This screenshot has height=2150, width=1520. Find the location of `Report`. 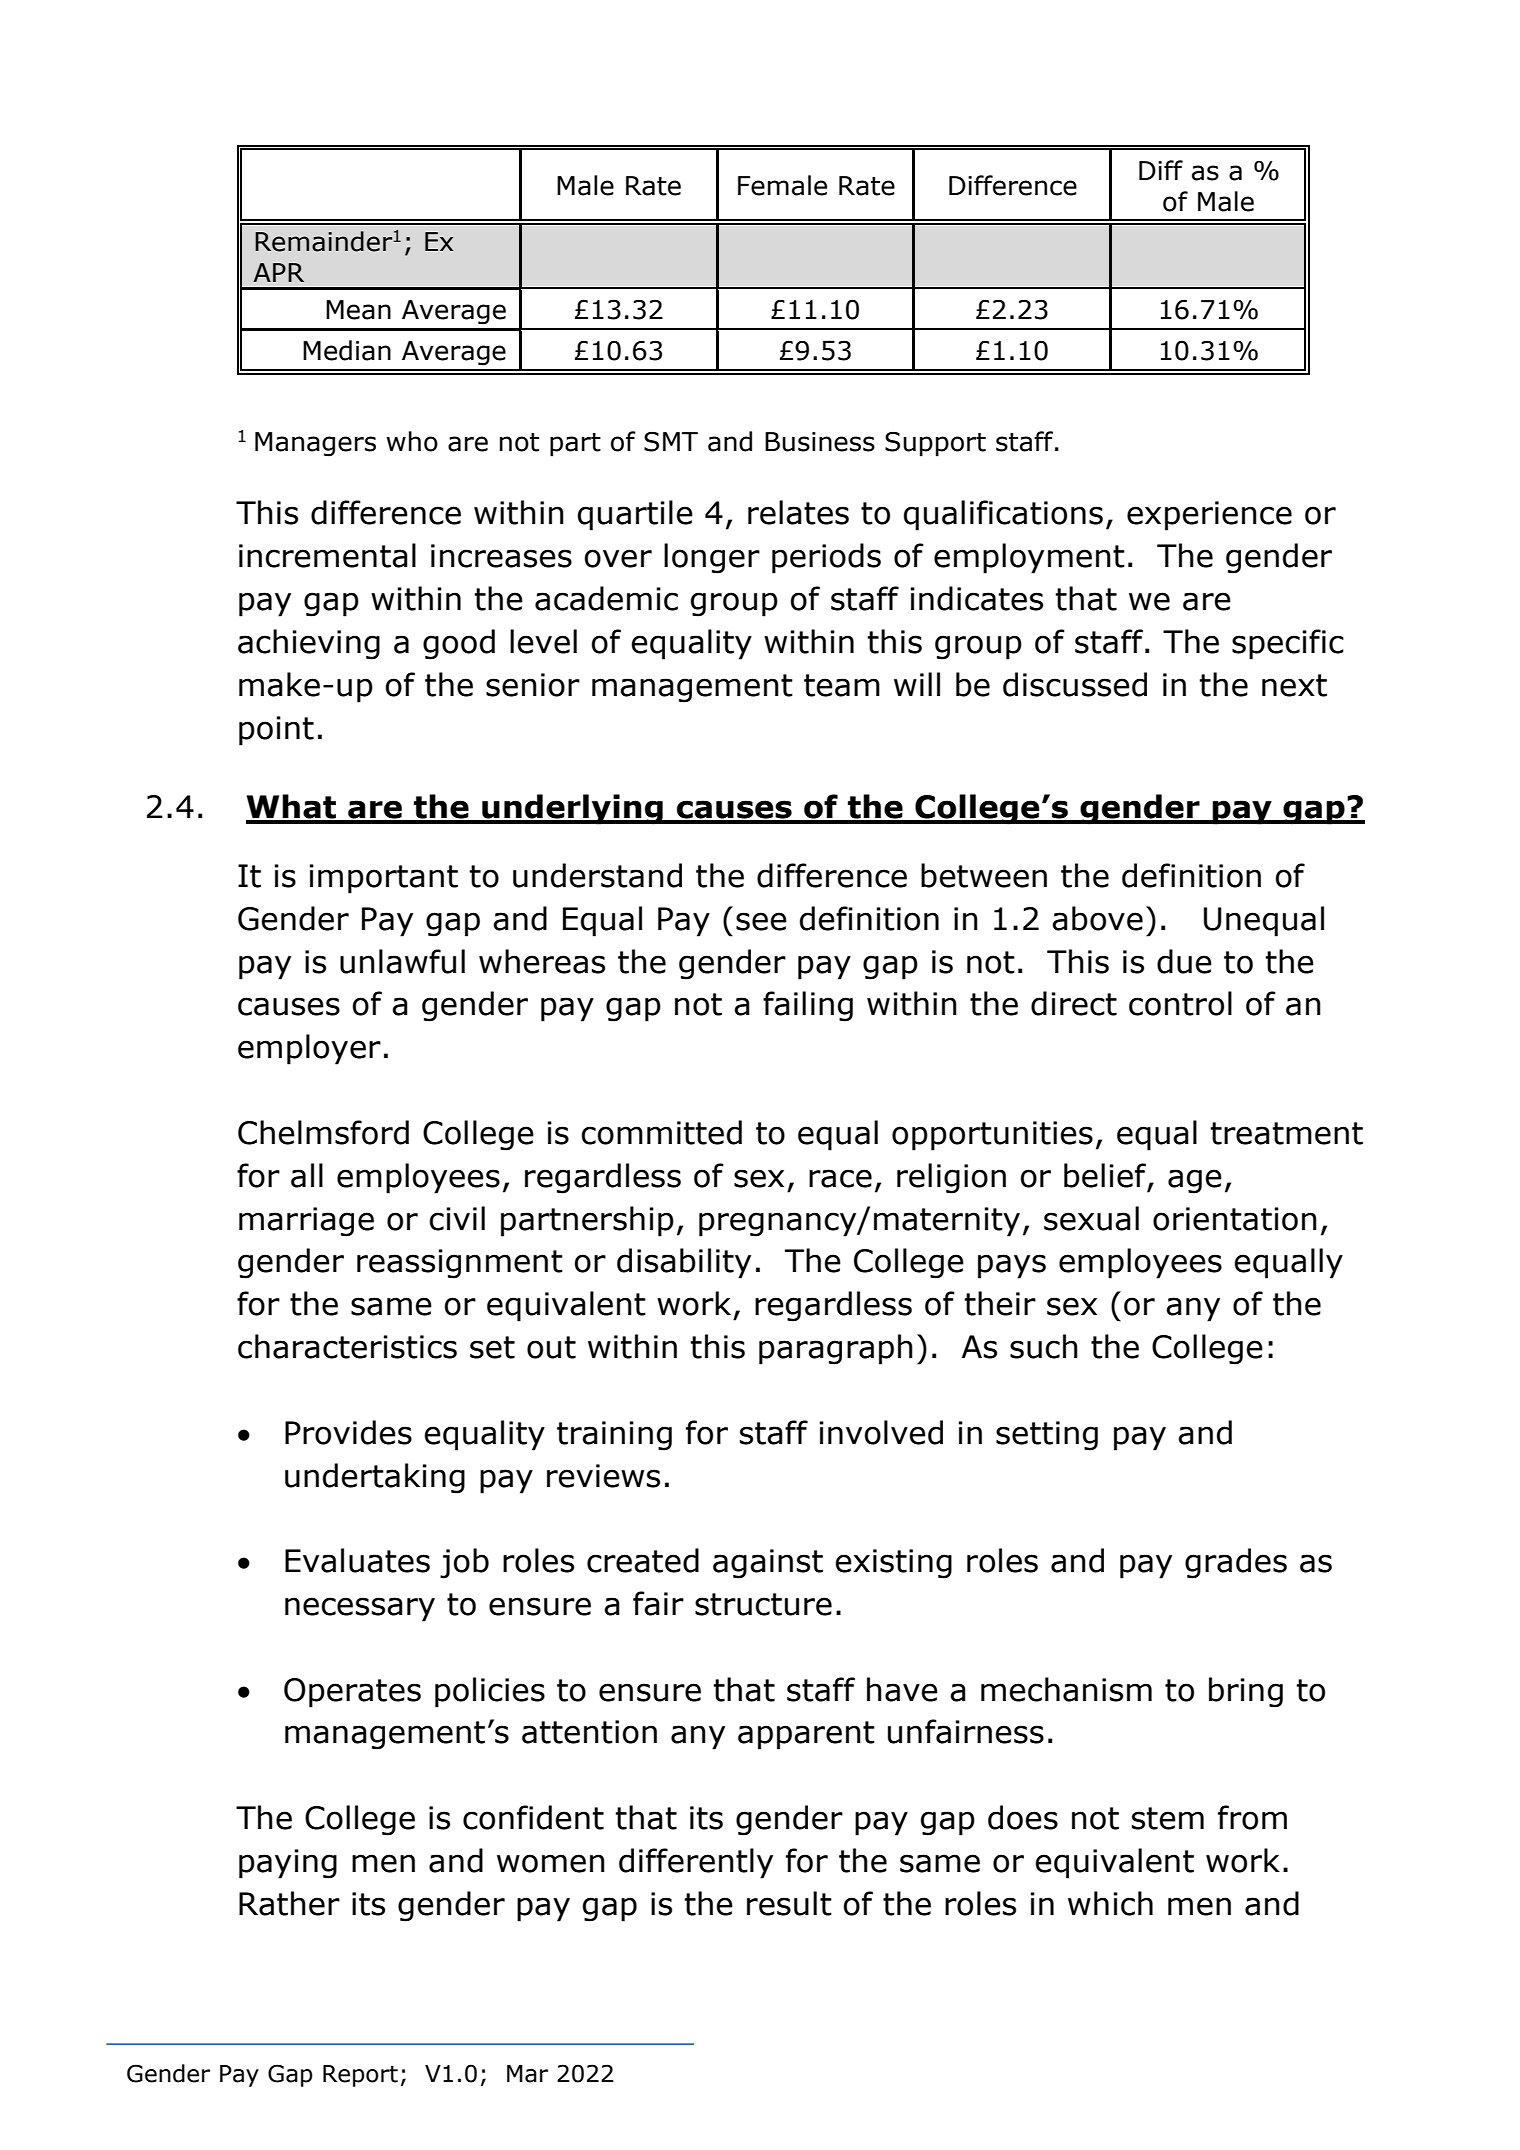

Report is located at coordinates (360, 2076).
